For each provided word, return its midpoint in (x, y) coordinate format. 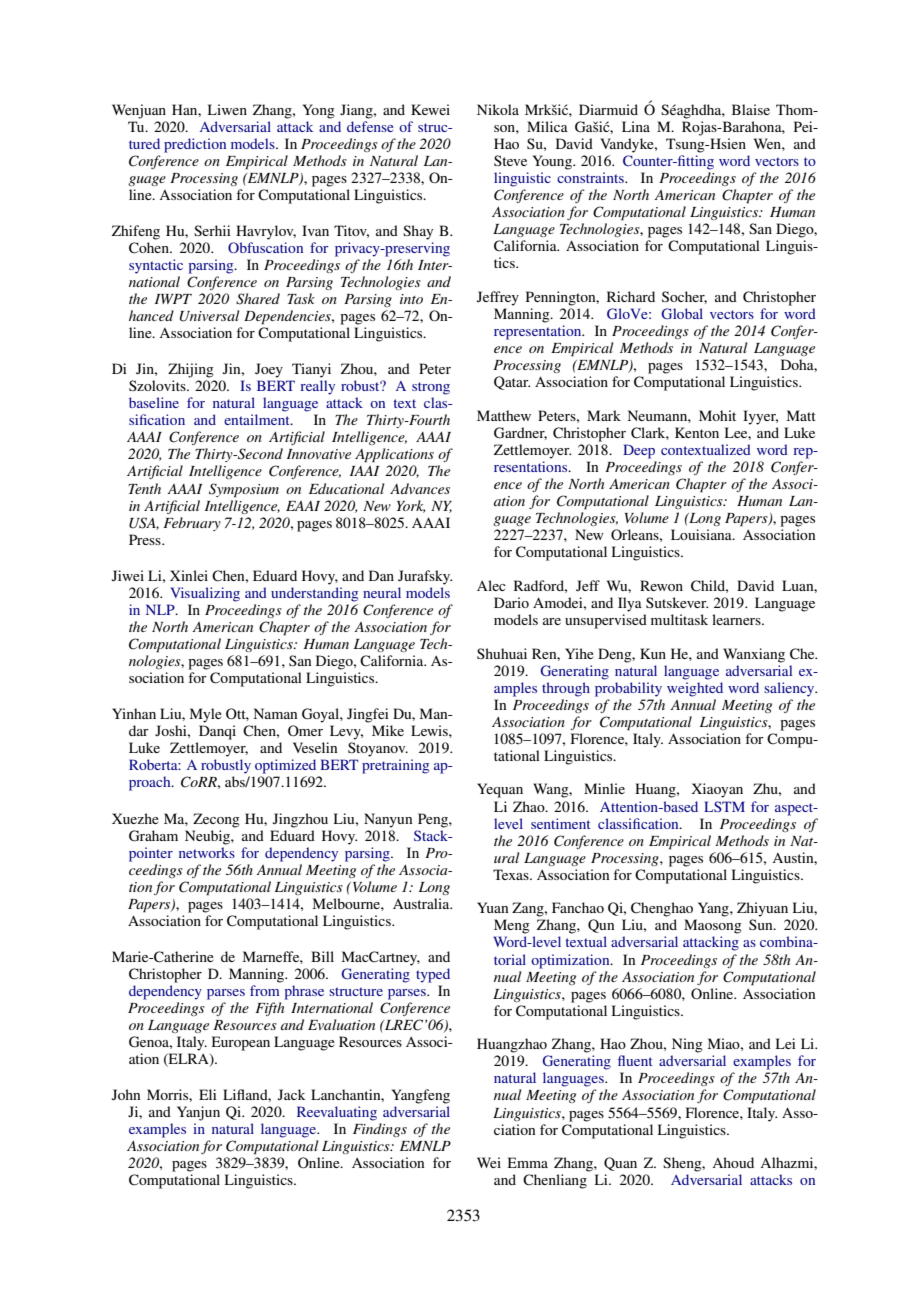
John (126, 1094)
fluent (635, 1060)
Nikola (498, 109)
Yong (319, 111)
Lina (636, 126)
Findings (380, 1130)
